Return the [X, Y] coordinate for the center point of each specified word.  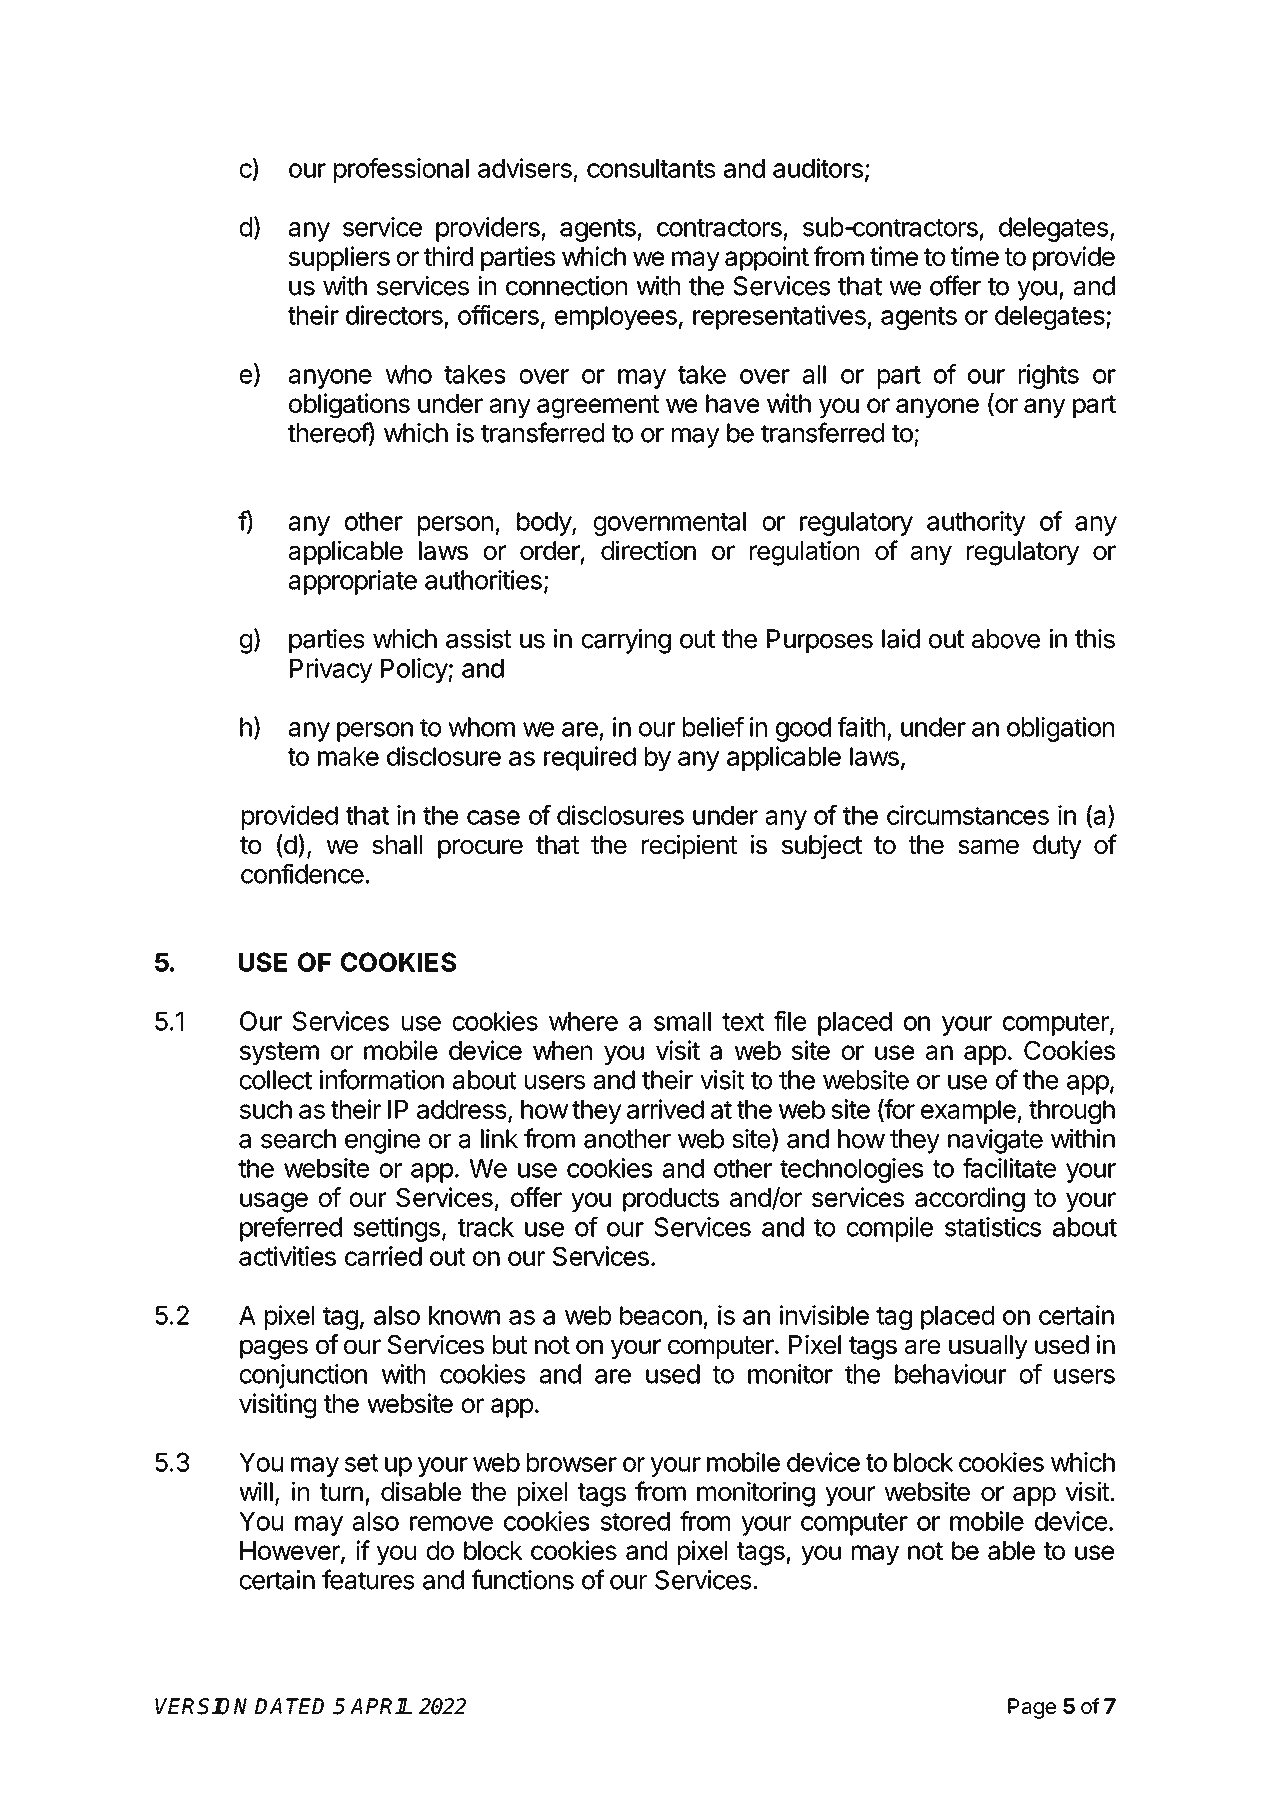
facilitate [1009, 1168]
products [671, 1200]
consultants [651, 168]
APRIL [381, 1706]
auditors [818, 168]
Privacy [331, 670]
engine [382, 1141]
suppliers [339, 258]
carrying [626, 641]
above [1006, 639]
